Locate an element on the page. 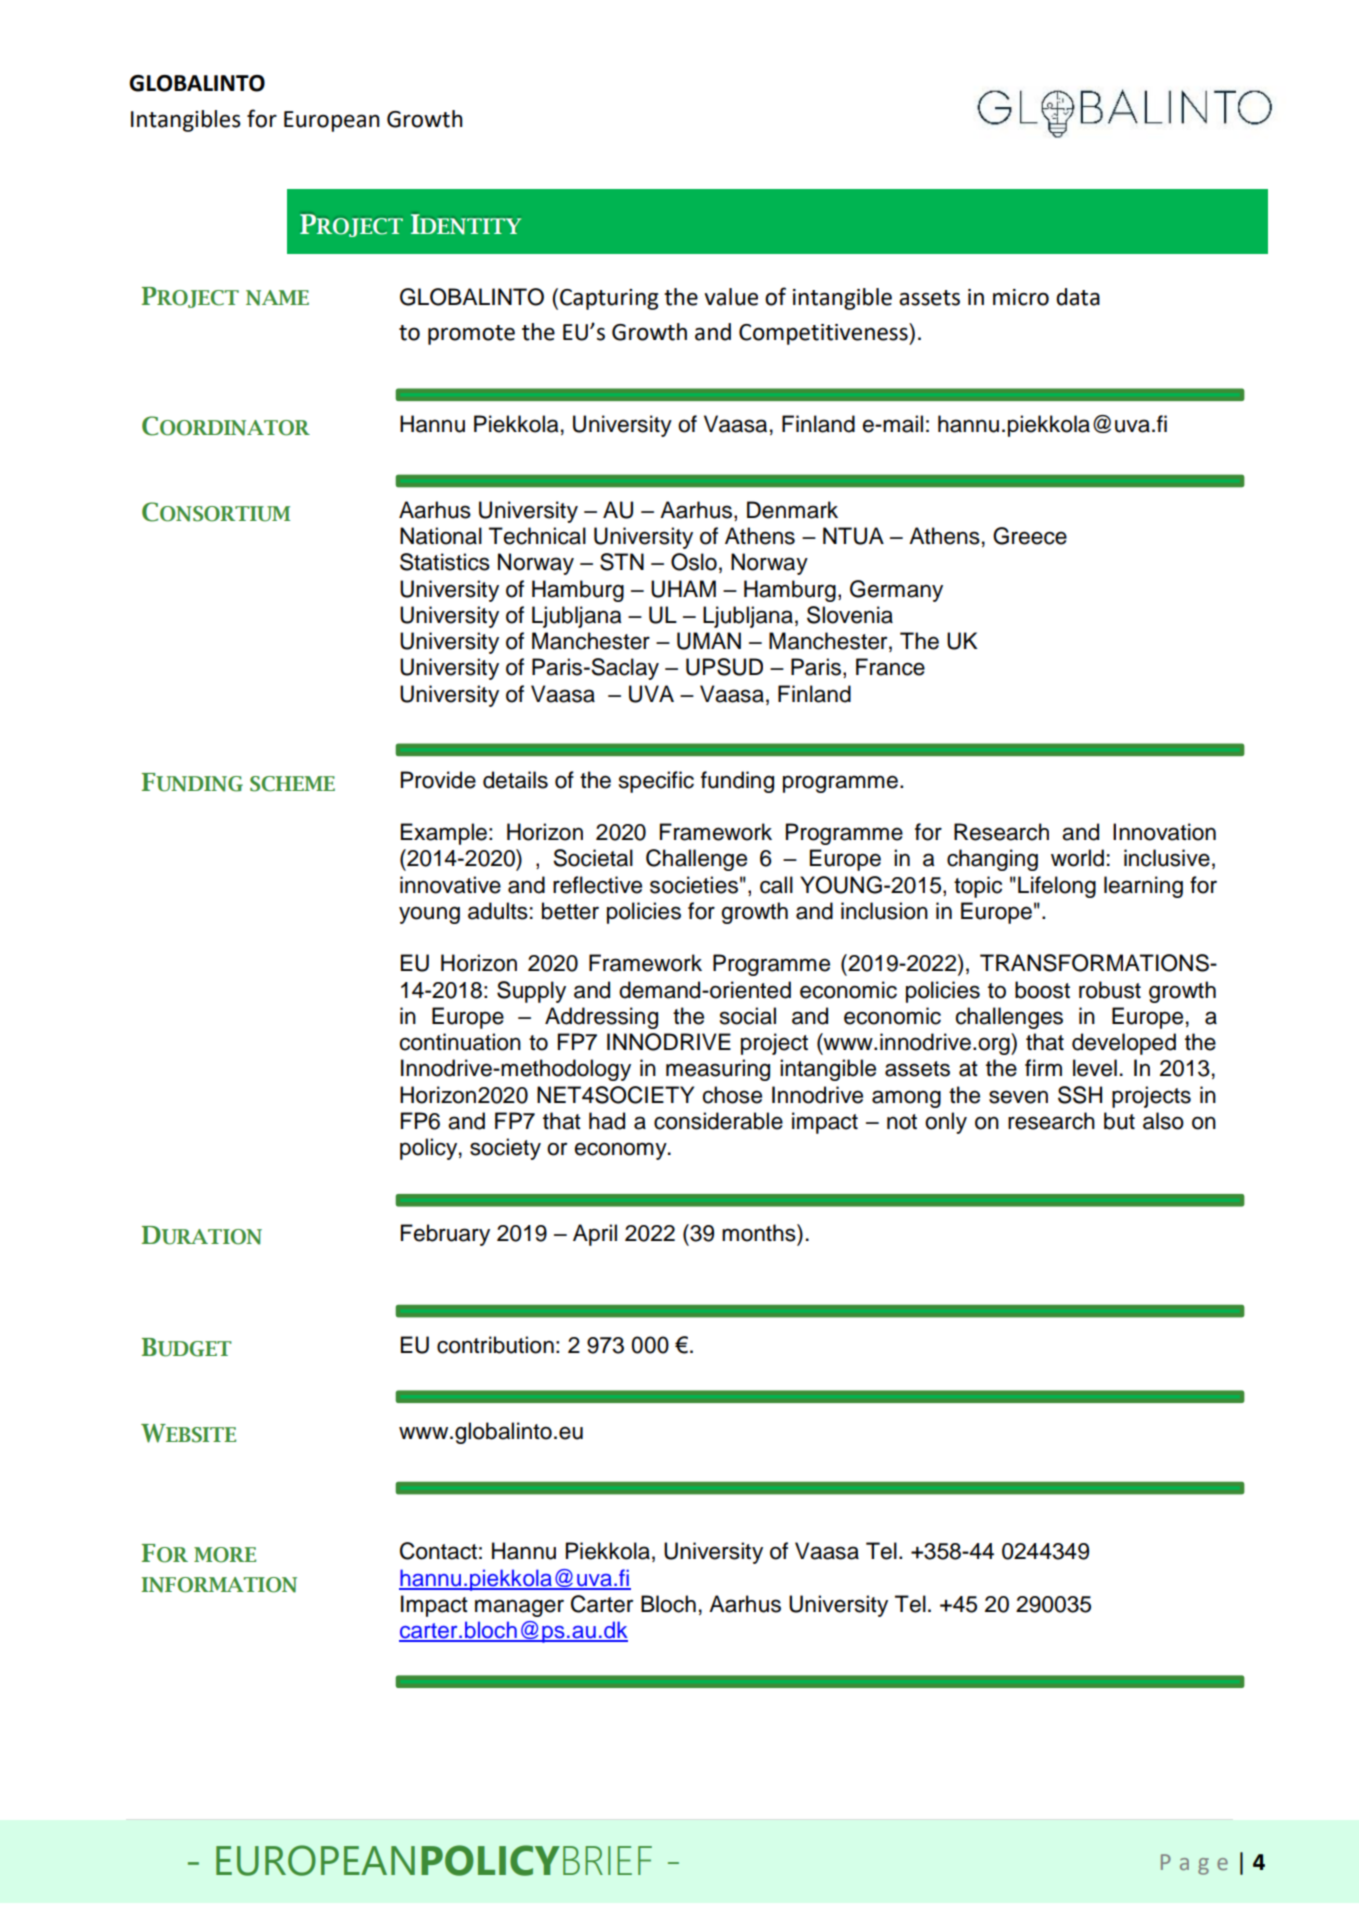 Image resolution: width=1359 pixels, height=1922 pixels. seven is located at coordinates (1018, 1097).
